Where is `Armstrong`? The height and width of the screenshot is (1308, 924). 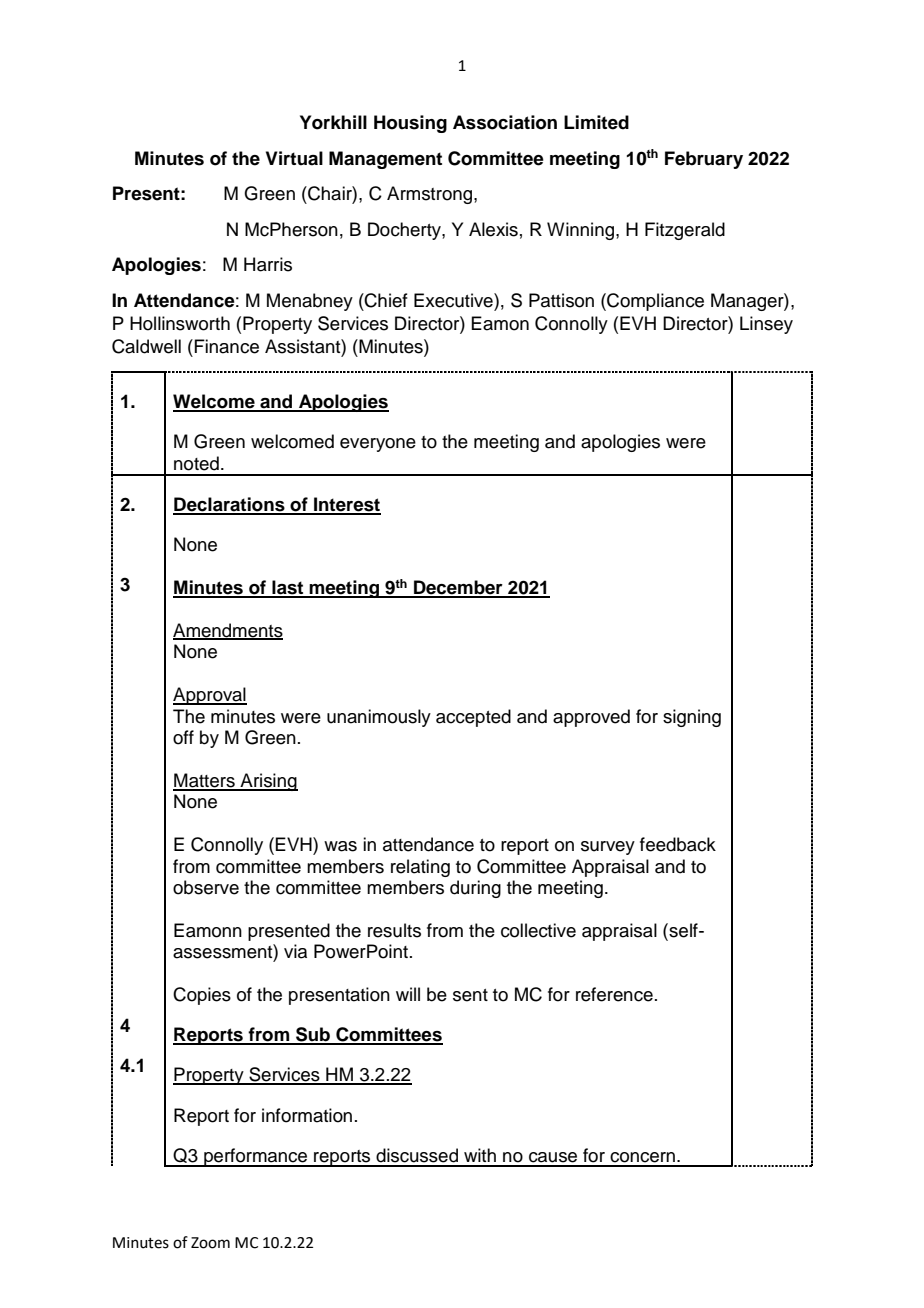 Armstrong is located at coordinates (431, 195).
